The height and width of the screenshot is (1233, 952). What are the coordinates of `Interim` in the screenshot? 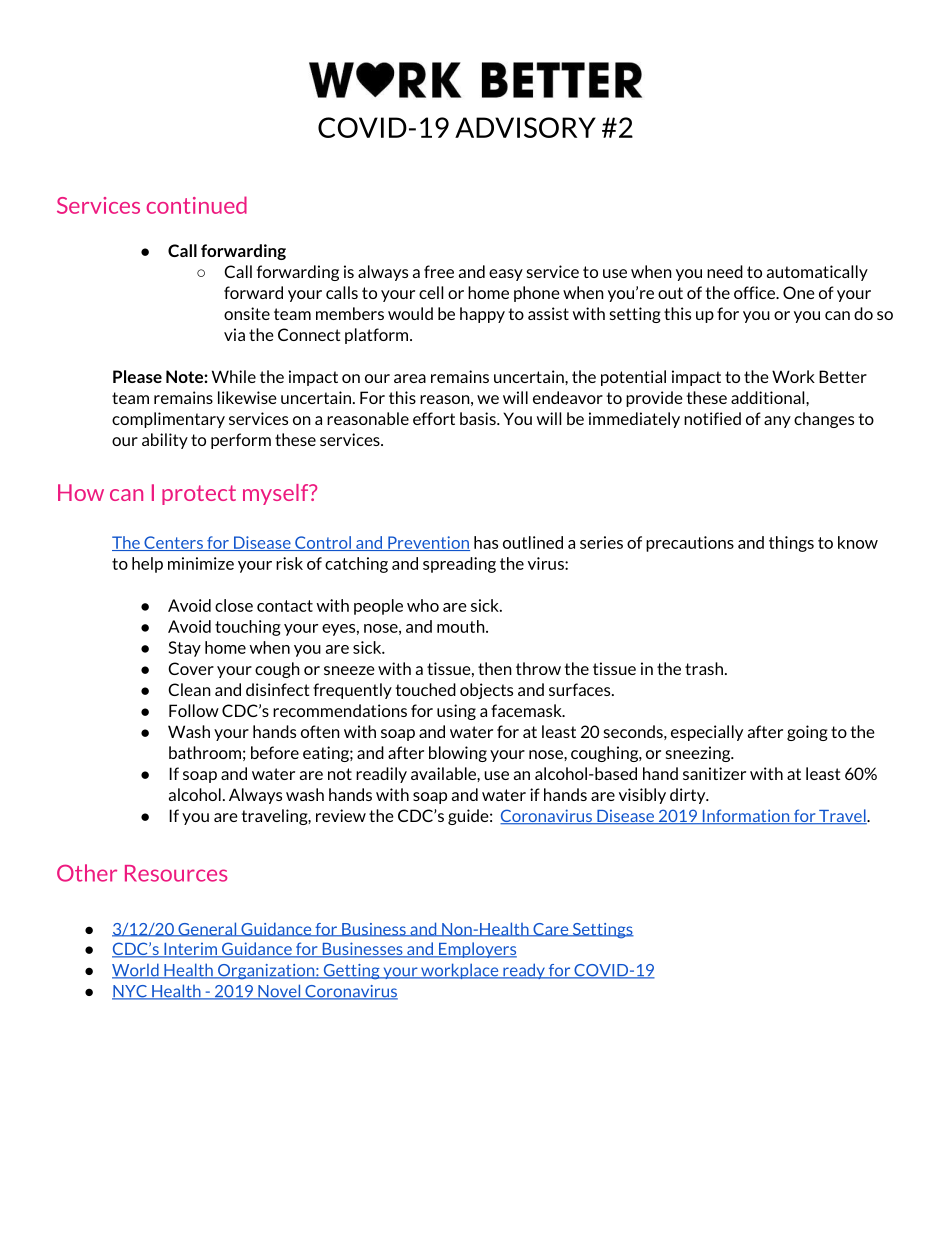 It's located at (190, 950).
